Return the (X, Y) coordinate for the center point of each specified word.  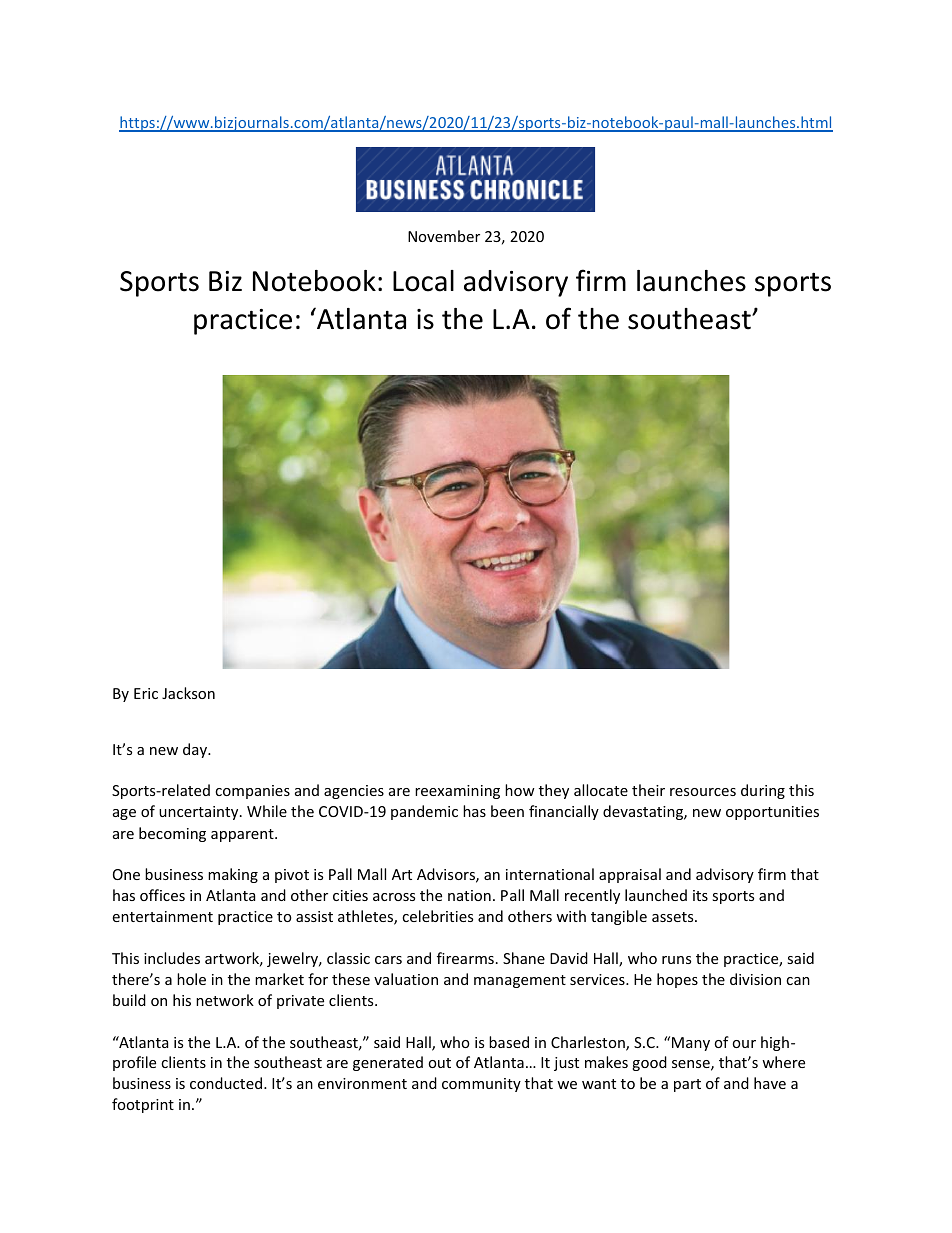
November (444, 236)
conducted (226, 1083)
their (648, 790)
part (687, 1085)
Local (423, 281)
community (481, 1085)
